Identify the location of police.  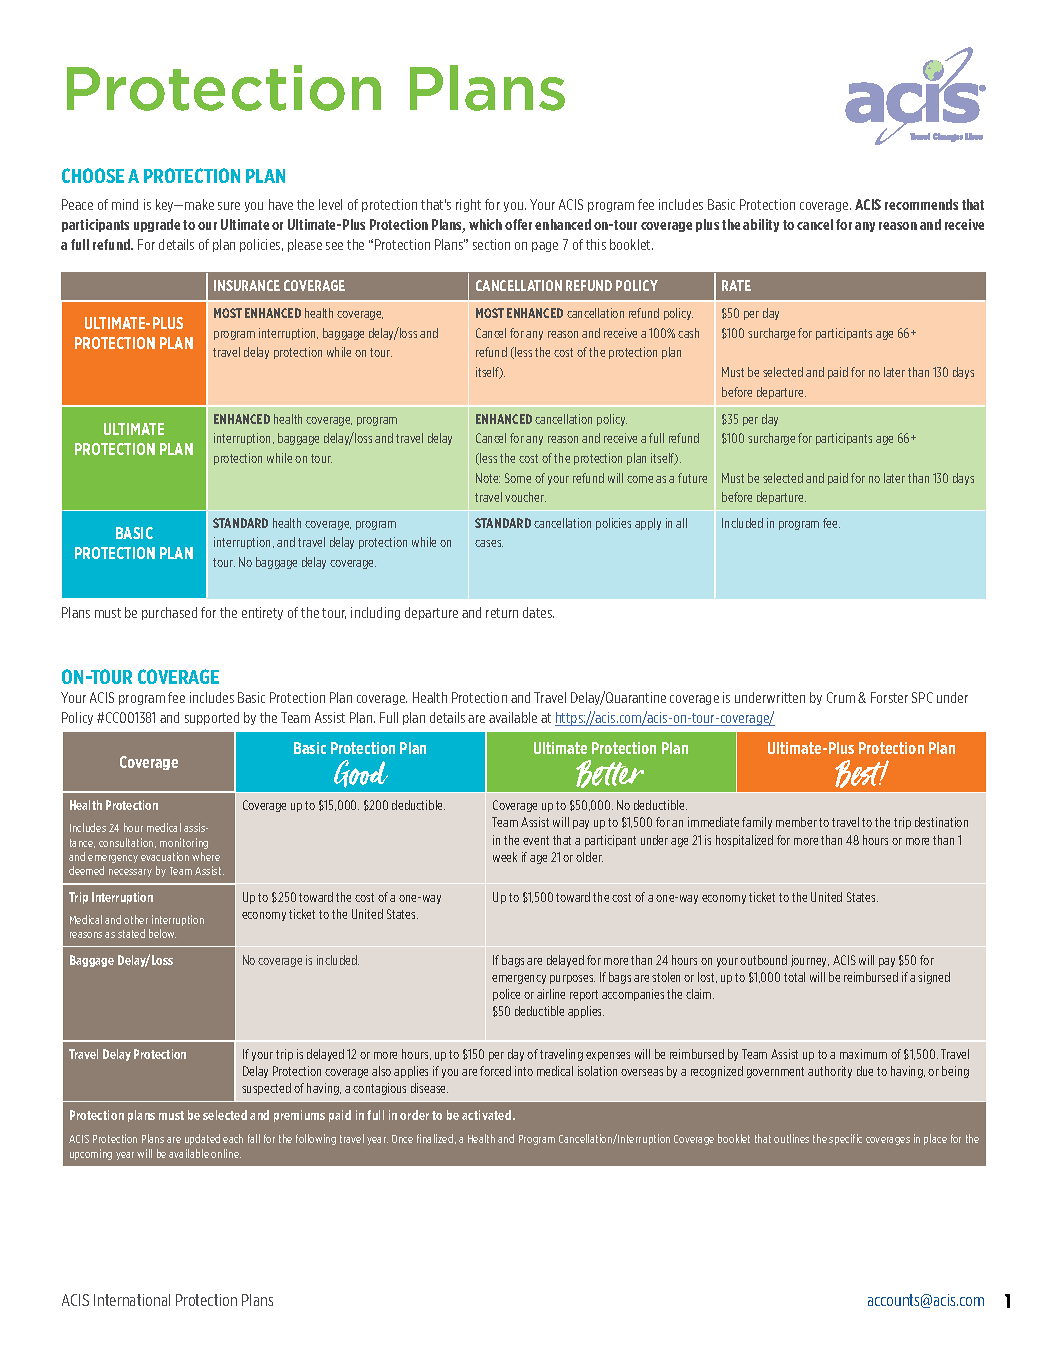
(506, 995).
